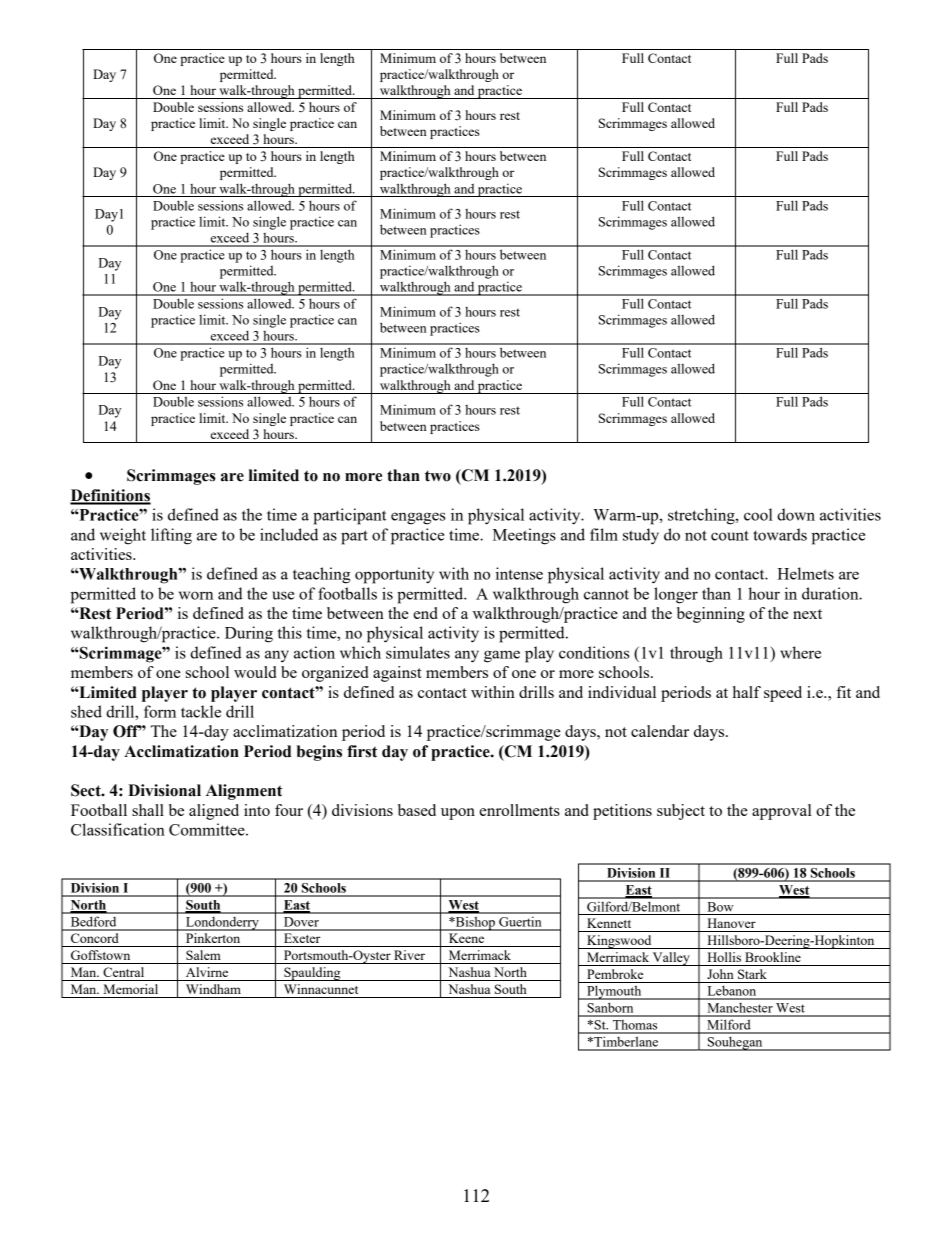 This page has width=952, height=1233. Describe the element at coordinates (758, 514) in the page. I see `cool` at that location.
